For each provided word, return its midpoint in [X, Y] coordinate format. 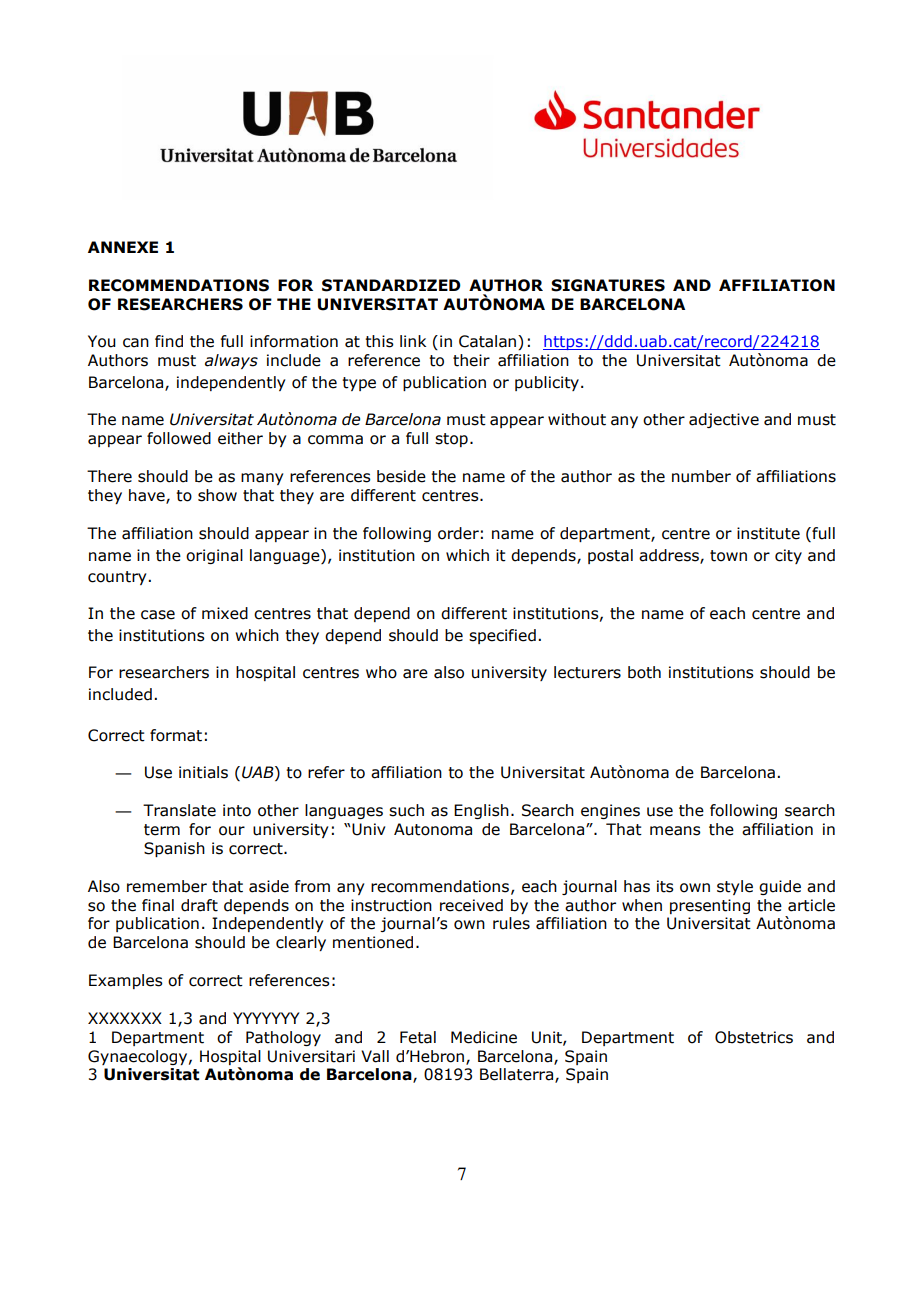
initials [203, 772]
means [675, 831]
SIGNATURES [608, 285]
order [458, 533]
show [217, 495]
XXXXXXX [125, 1018]
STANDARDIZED [391, 285]
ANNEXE [123, 247]
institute [768, 533]
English [481, 811]
